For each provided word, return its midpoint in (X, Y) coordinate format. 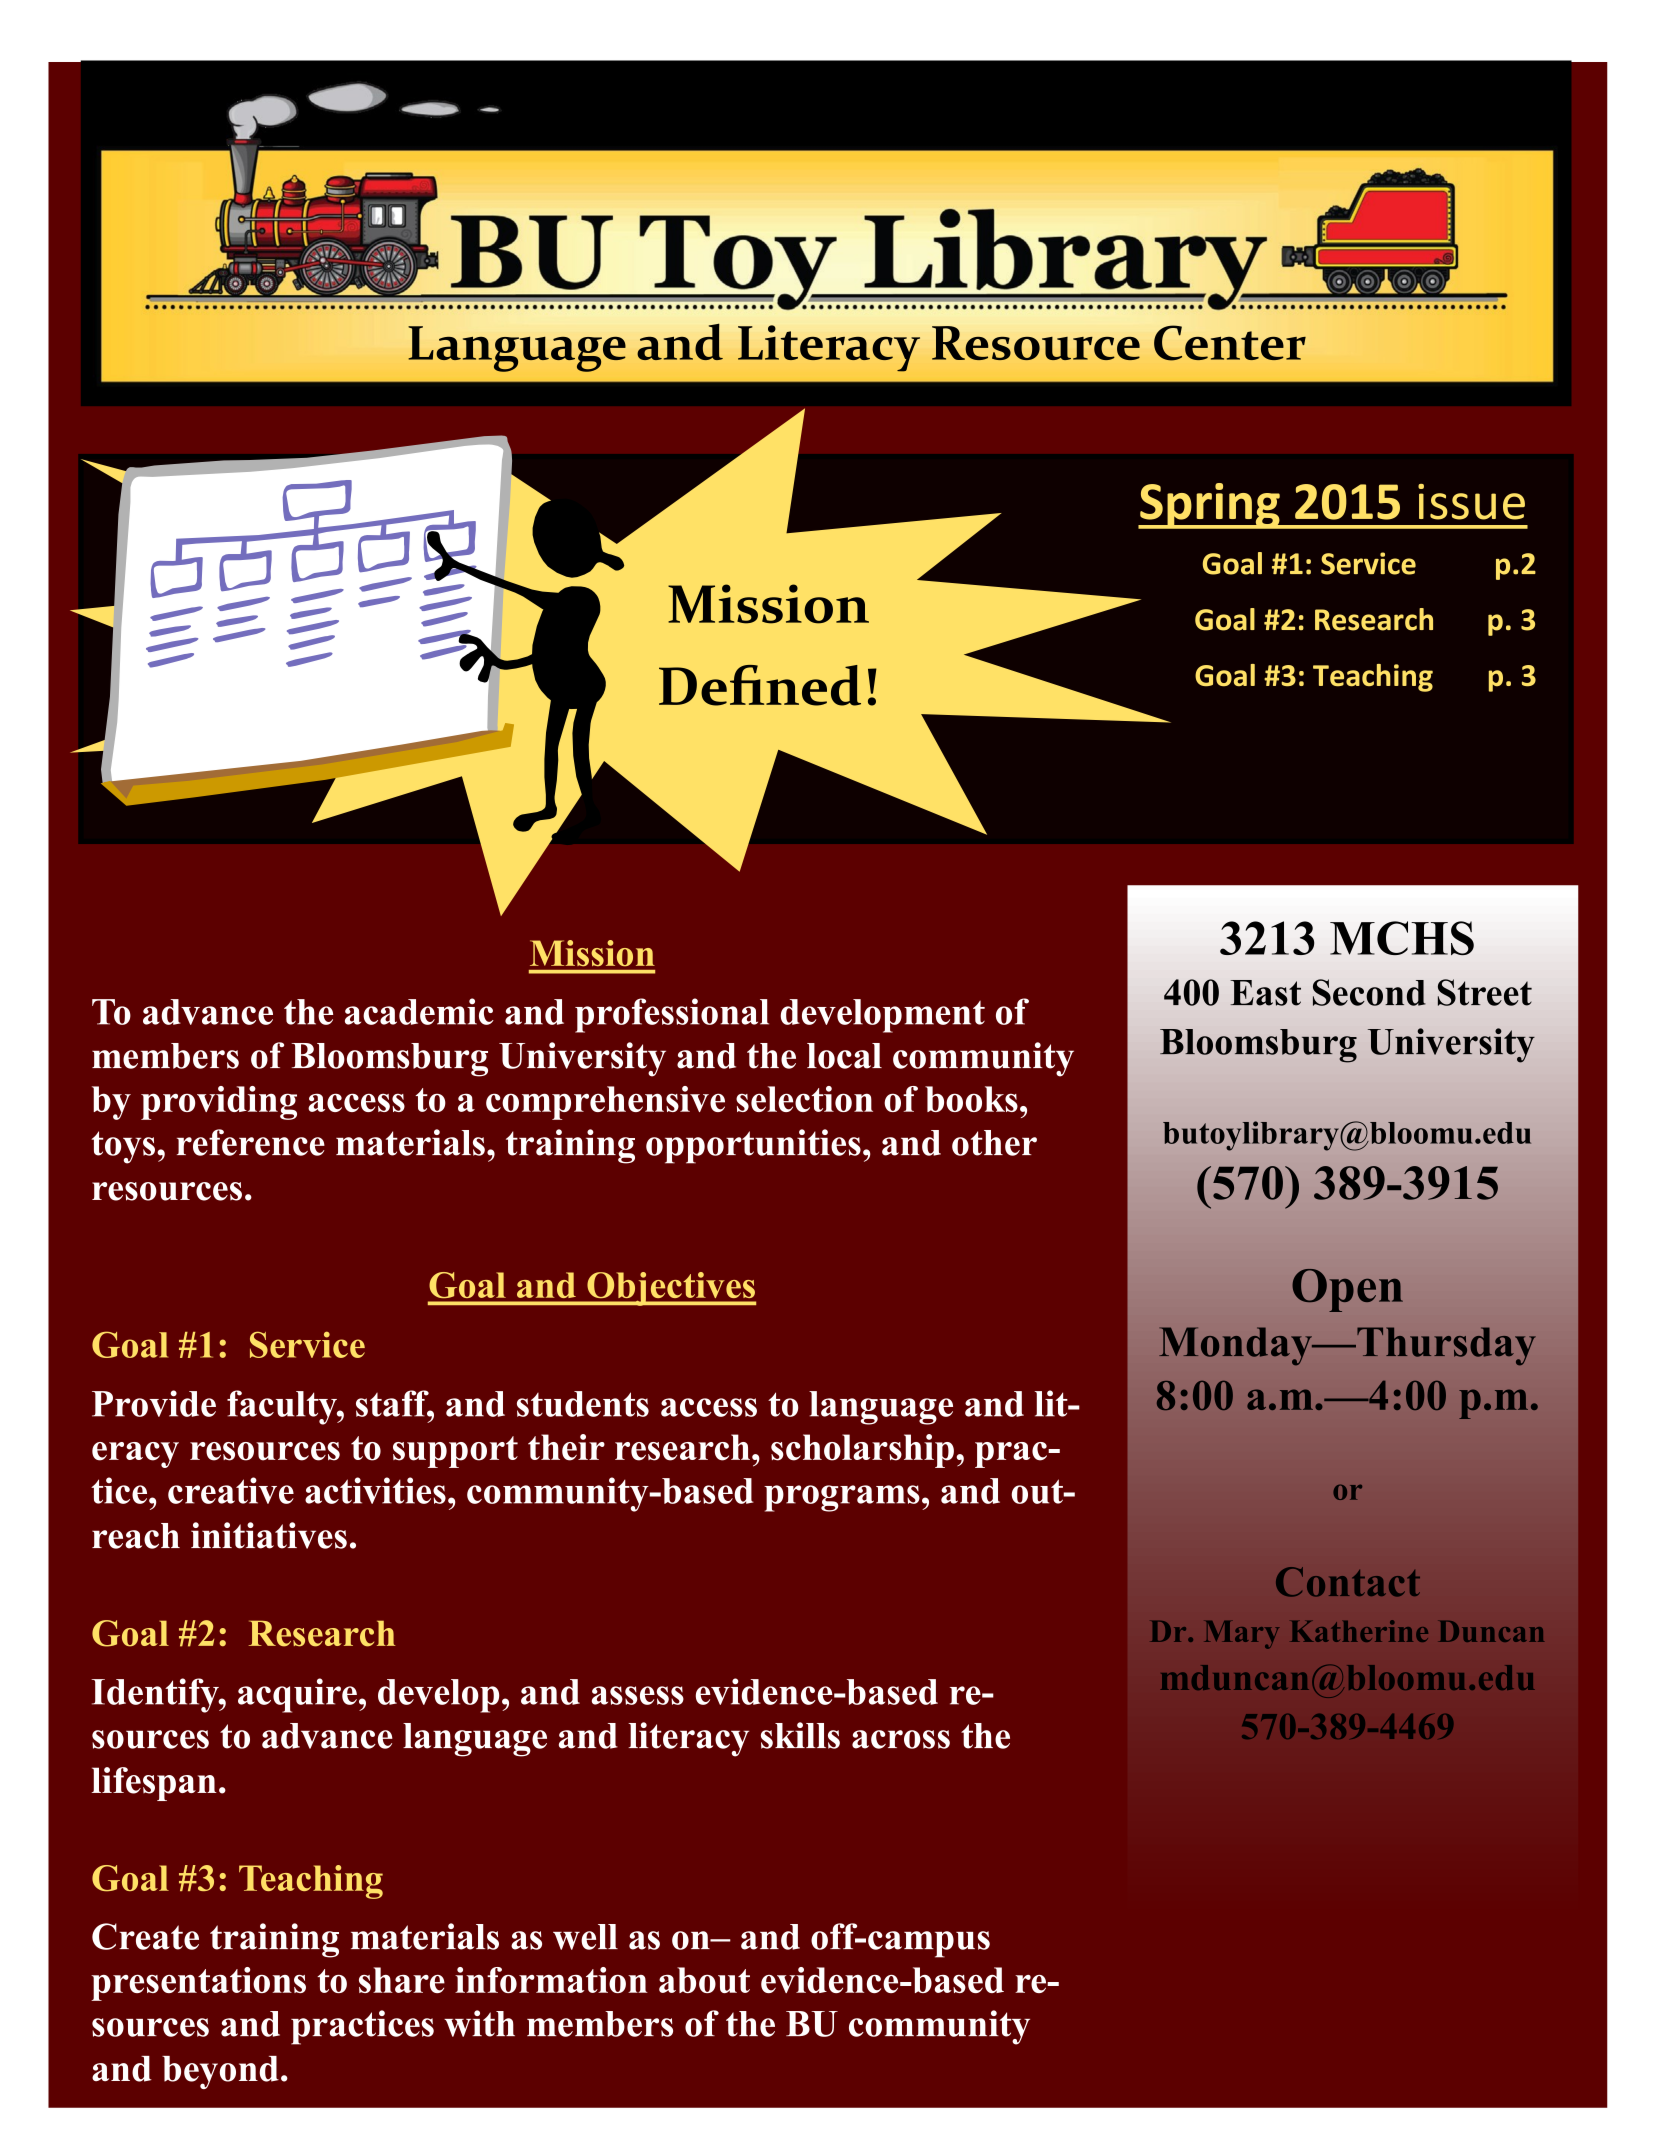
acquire (297, 1695)
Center (1230, 343)
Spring (1210, 506)
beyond (220, 2072)
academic (419, 1011)
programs (842, 1498)
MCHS (1402, 938)
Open (1347, 1290)
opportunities (753, 1146)
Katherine (1359, 1631)
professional (672, 1015)
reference (251, 1142)
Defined (760, 685)
